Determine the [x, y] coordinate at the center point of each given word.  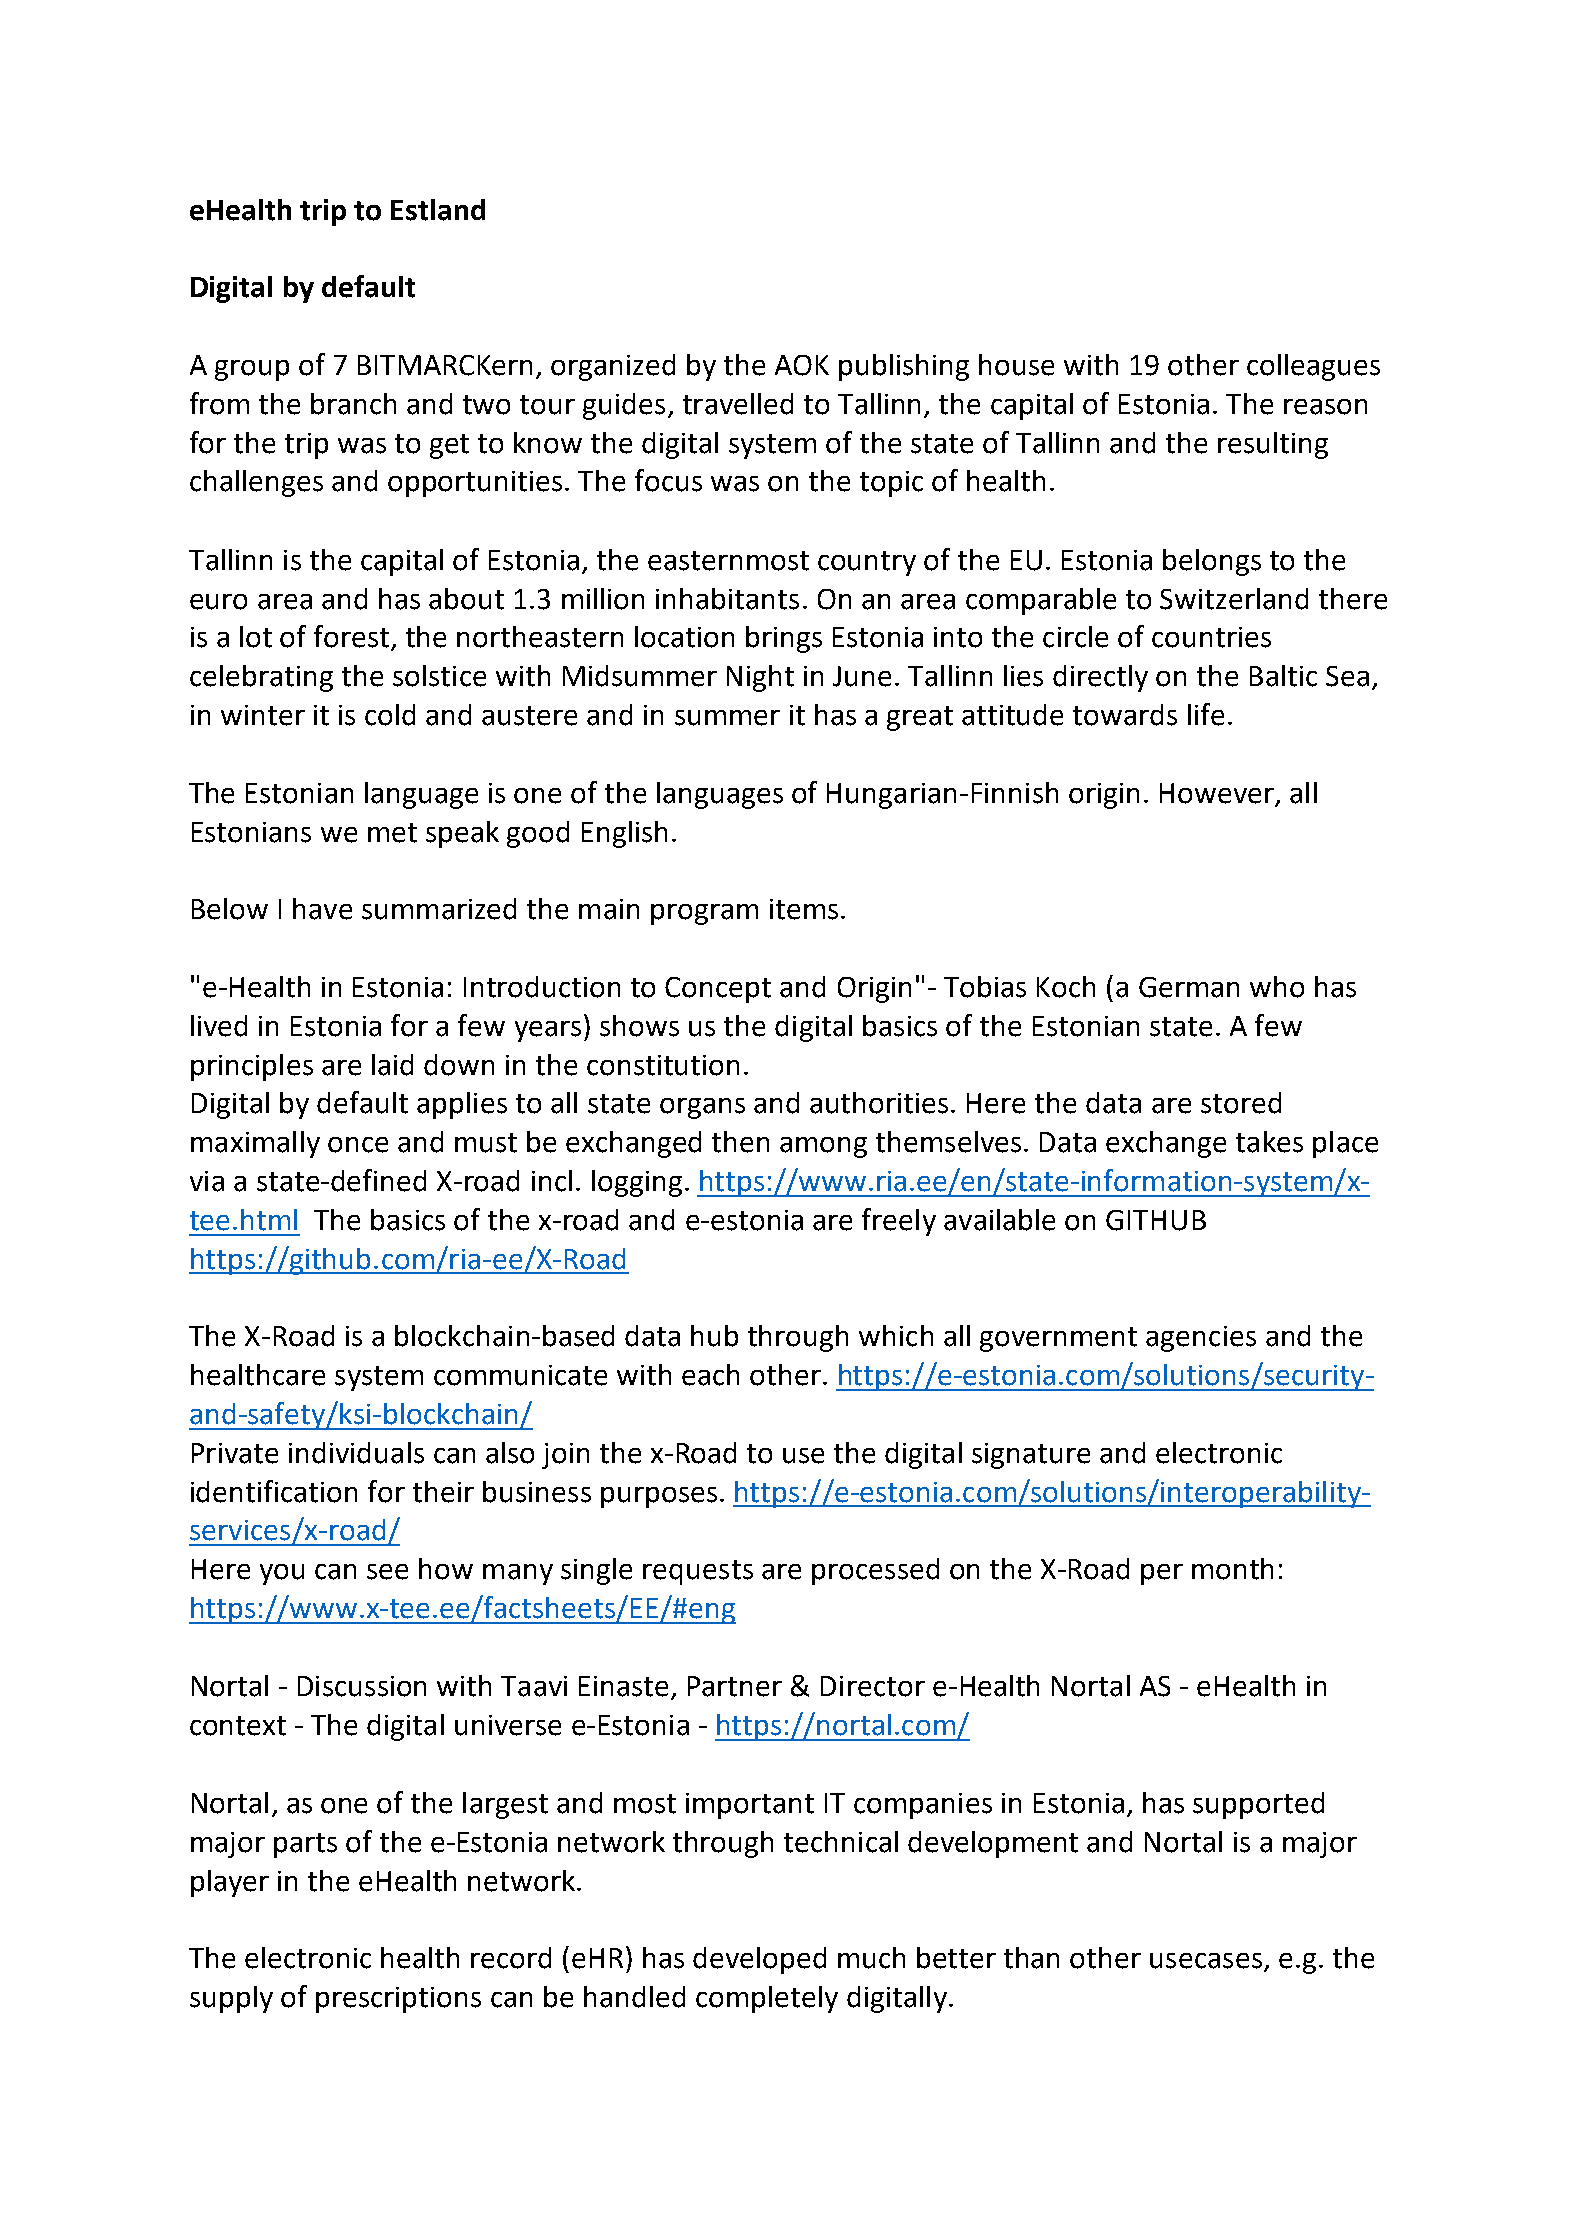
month [1232, 1569]
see [387, 1572]
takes [1269, 1142]
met [392, 833]
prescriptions [398, 2000]
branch [353, 404]
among [823, 1147]
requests [698, 1572]
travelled [738, 404]
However [1217, 793]
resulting [1273, 445]
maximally [255, 1144]
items [804, 909]
